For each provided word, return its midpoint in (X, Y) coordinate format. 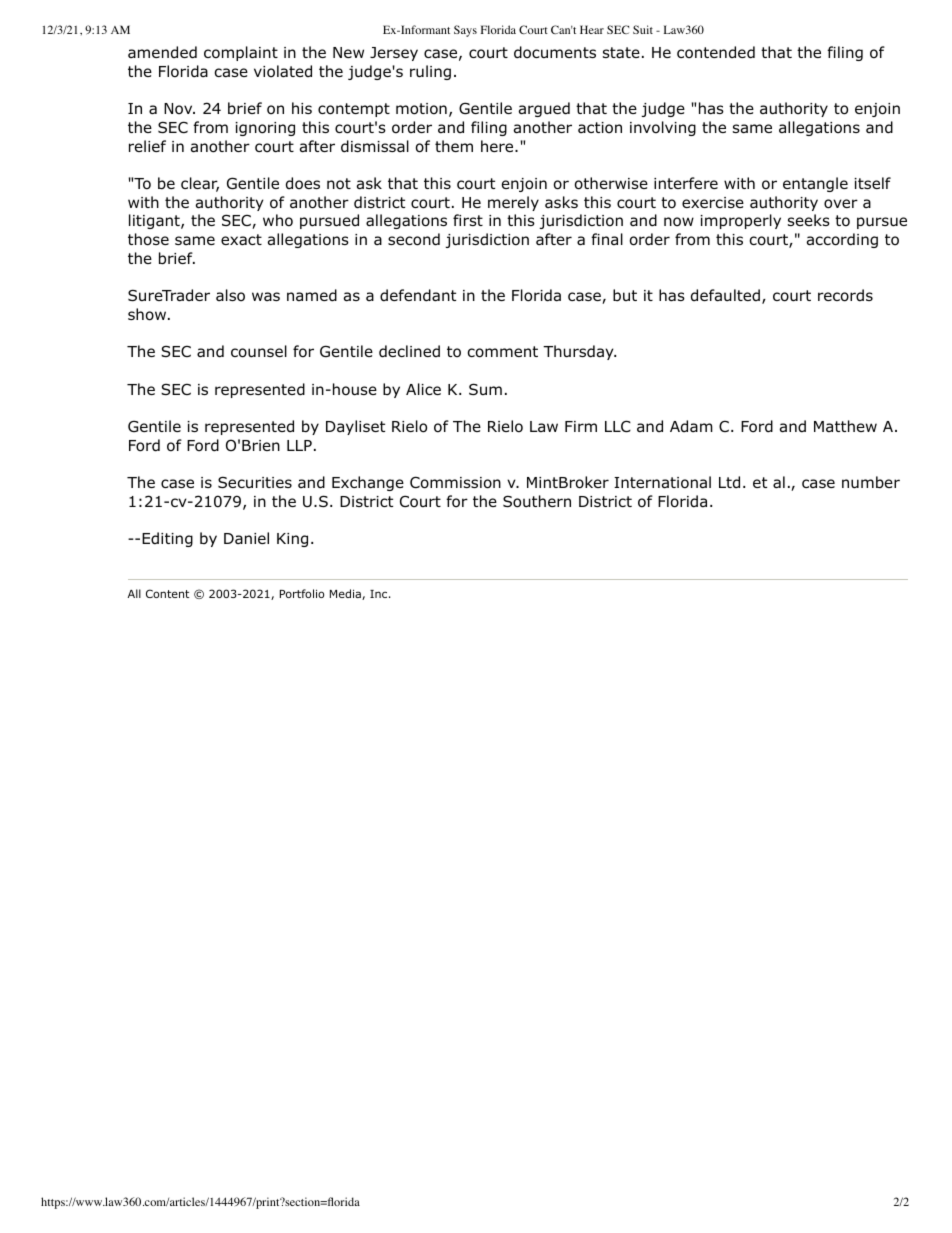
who (278, 220)
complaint (241, 53)
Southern (537, 501)
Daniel (246, 538)
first (468, 220)
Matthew (845, 426)
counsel (259, 351)
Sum (485, 389)
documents (555, 52)
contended (716, 52)
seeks (809, 220)
